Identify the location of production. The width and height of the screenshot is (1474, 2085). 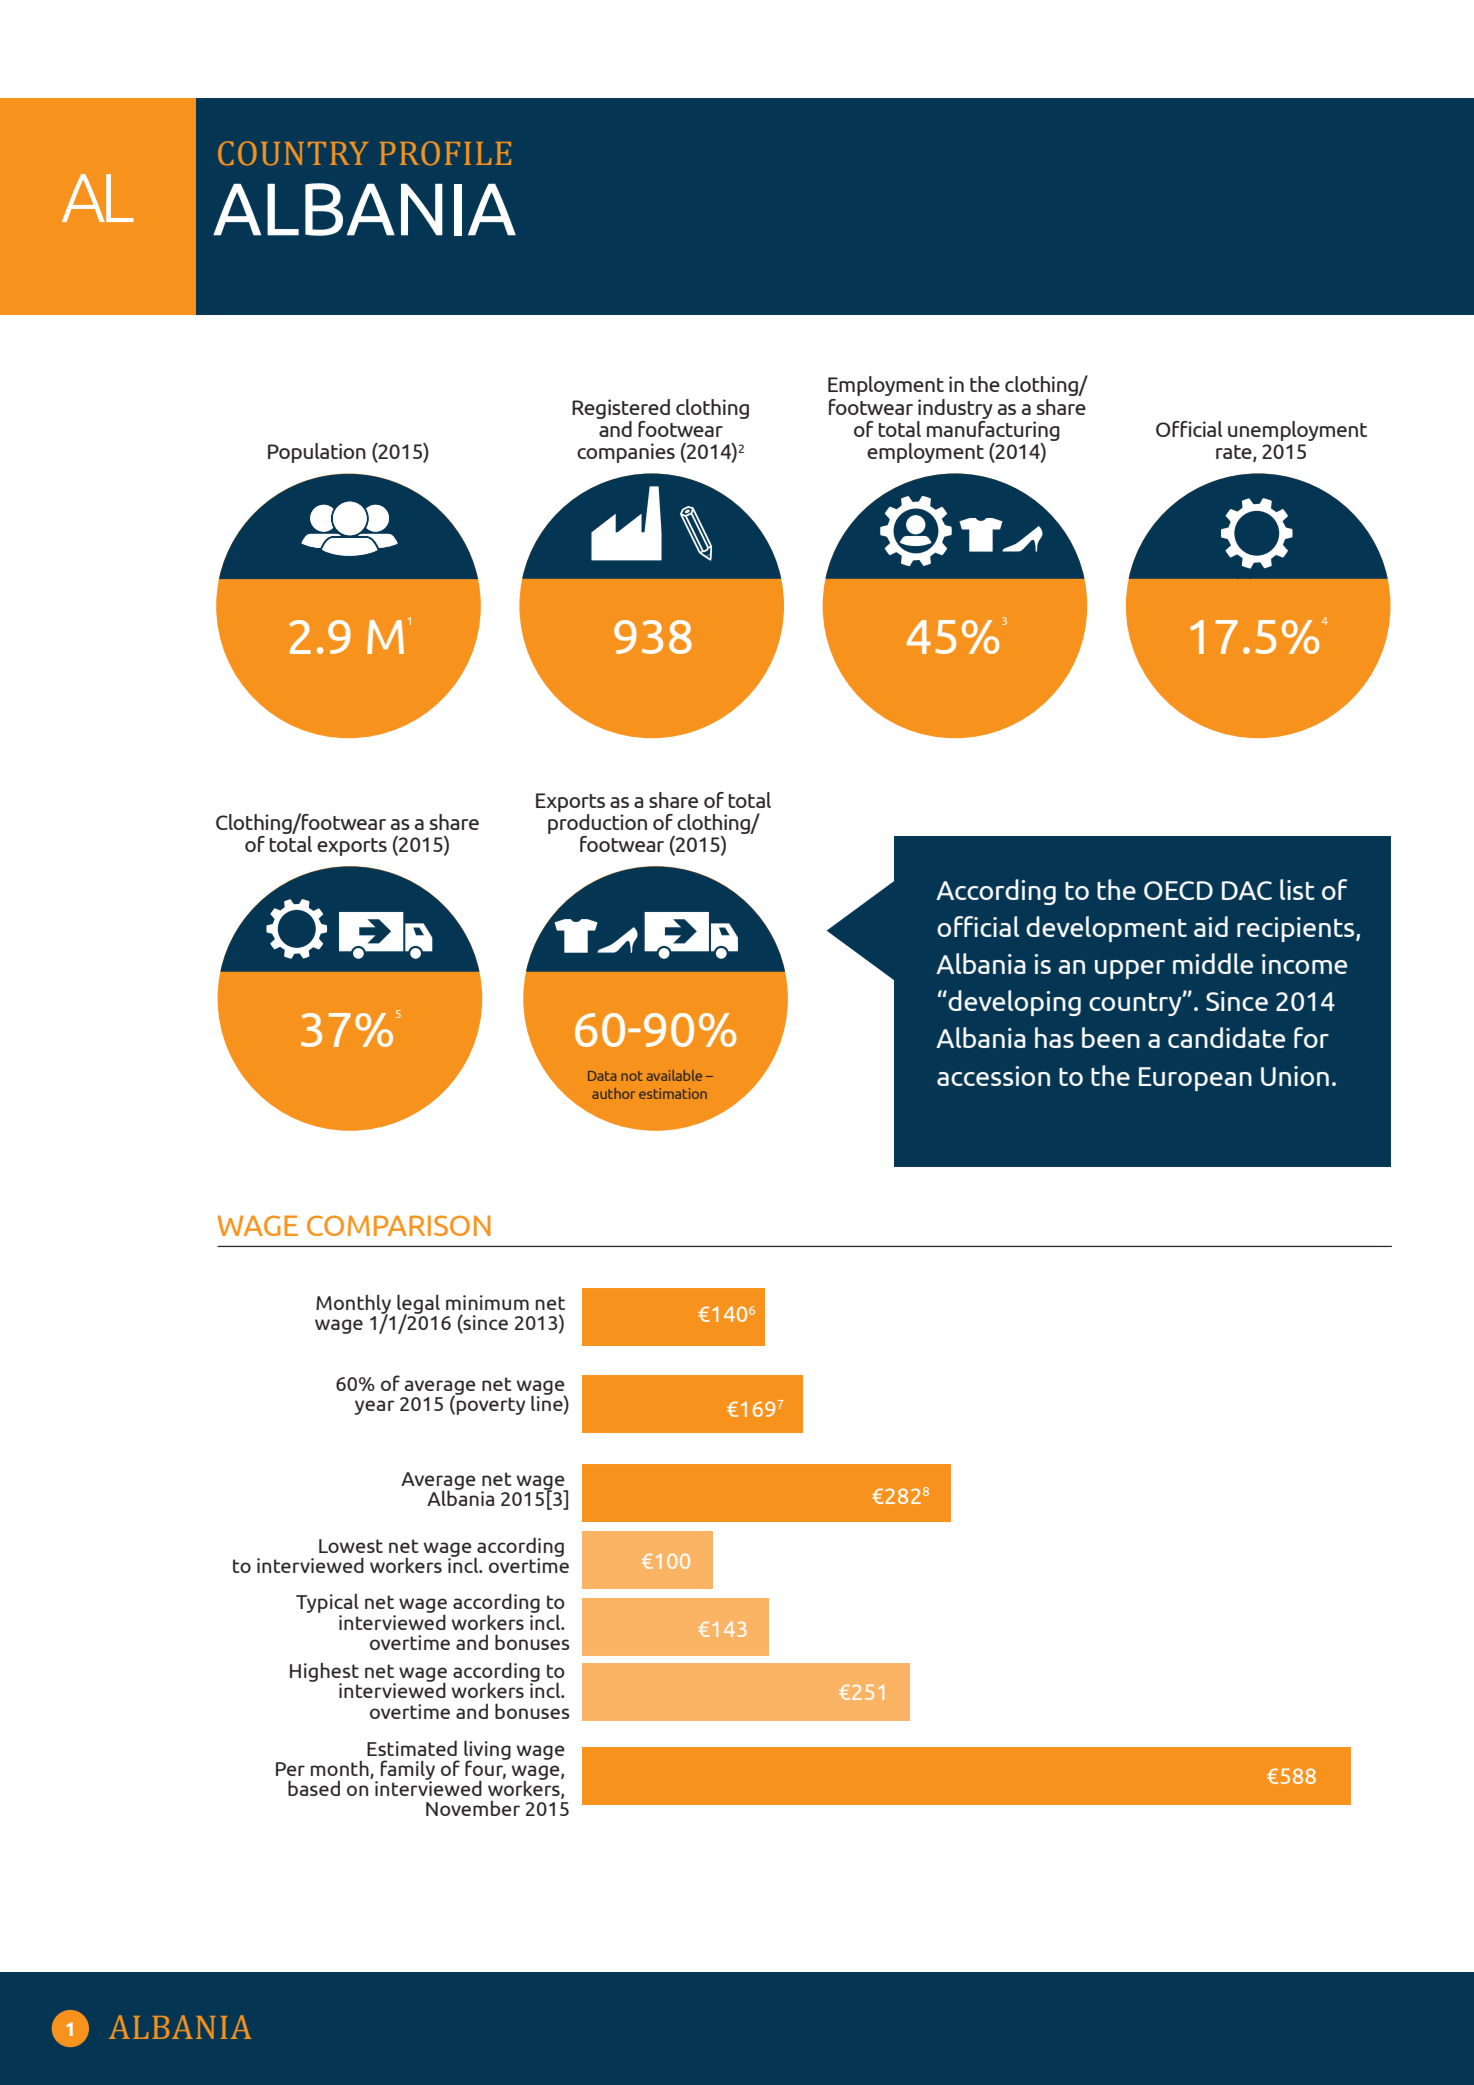
(597, 822).
